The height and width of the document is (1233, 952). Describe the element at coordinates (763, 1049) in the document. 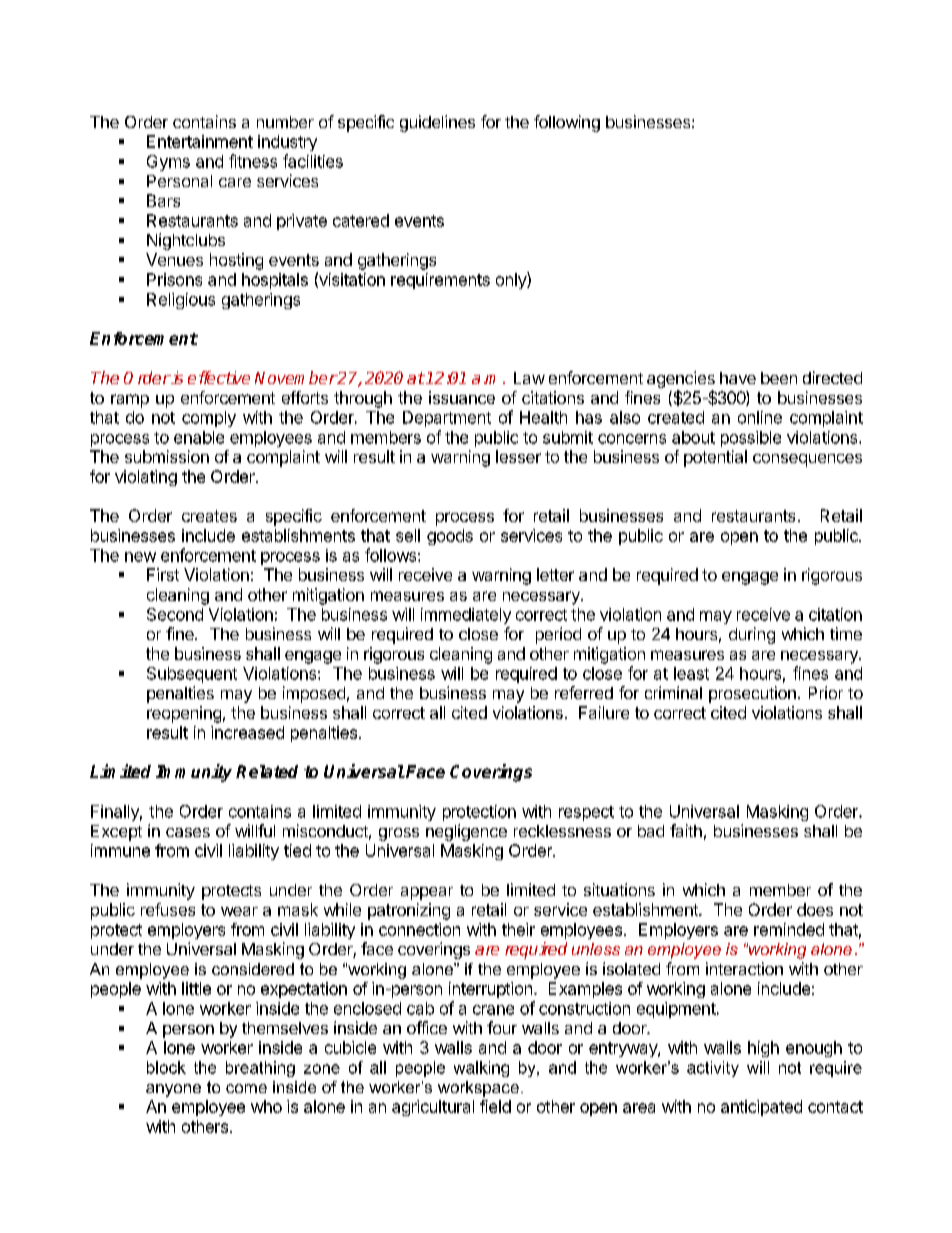

I see `high` at that location.
